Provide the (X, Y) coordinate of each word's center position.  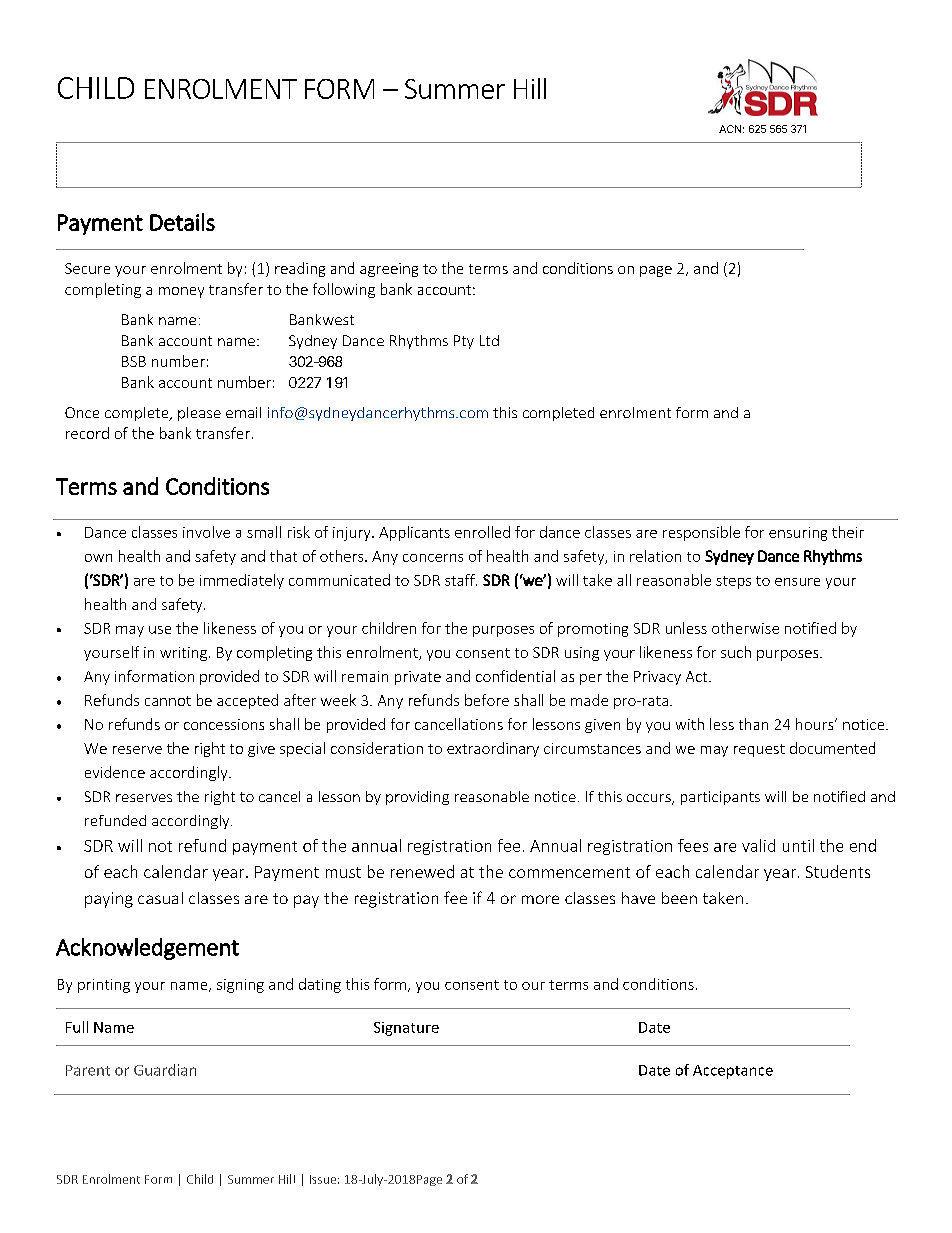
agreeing (389, 270)
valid (758, 845)
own (98, 558)
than (753, 724)
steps (733, 582)
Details (182, 222)
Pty (464, 342)
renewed (422, 871)
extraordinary (493, 749)
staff (461, 580)
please (199, 414)
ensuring (798, 534)
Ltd (489, 340)
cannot (168, 701)
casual (160, 898)
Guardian (165, 1070)
